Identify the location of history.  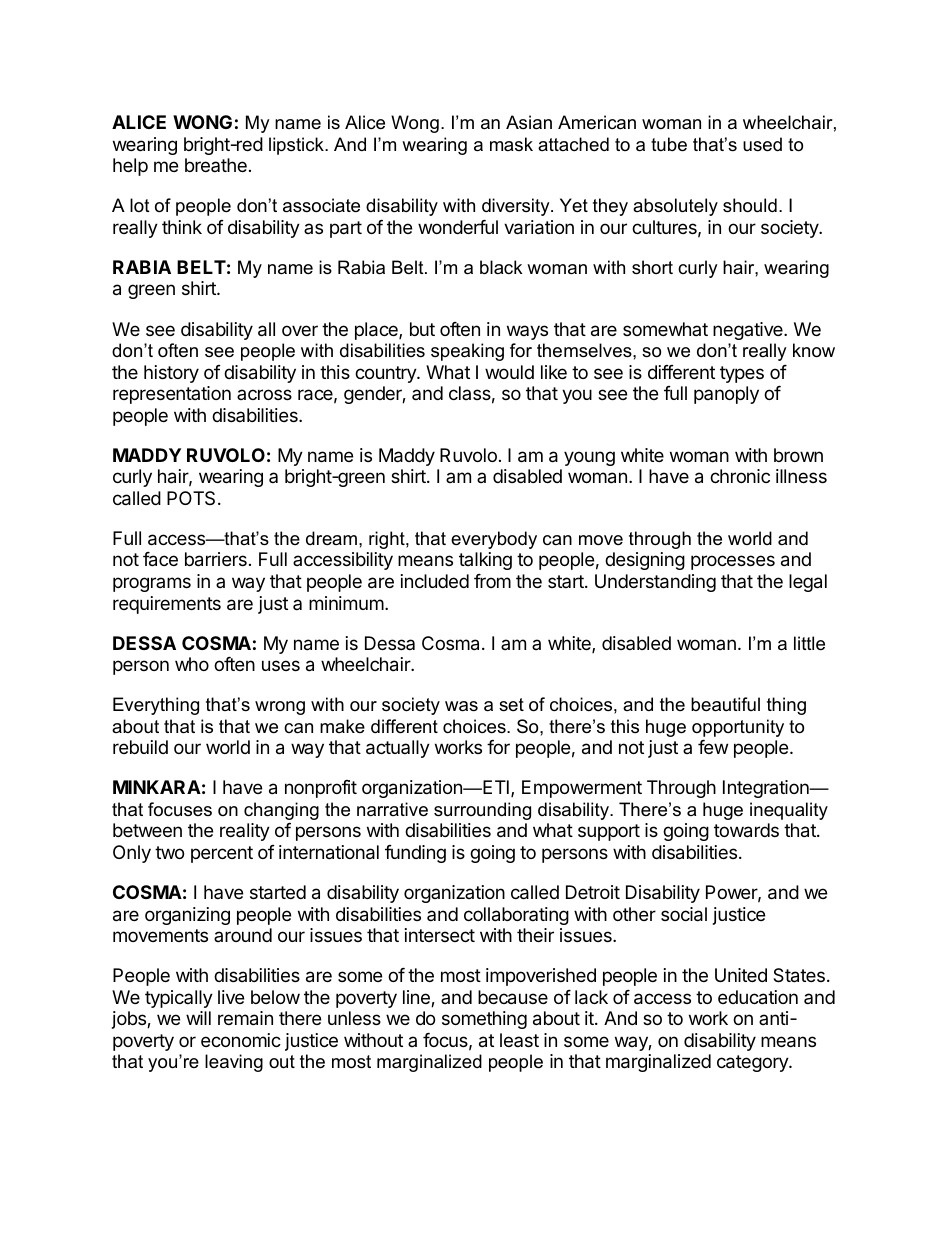
(171, 374).
